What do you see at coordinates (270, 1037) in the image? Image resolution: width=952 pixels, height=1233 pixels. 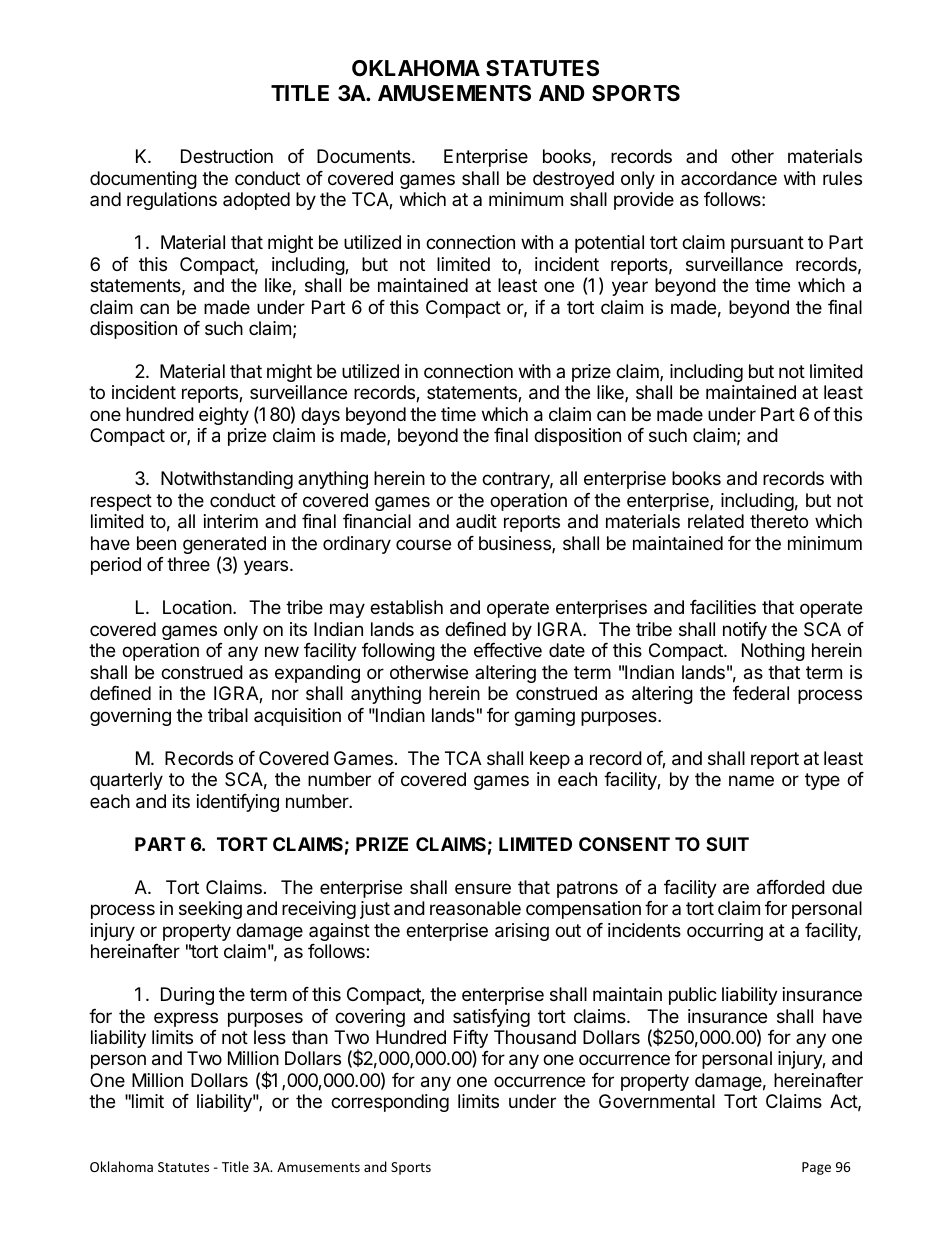 I see `less` at bounding box center [270, 1037].
